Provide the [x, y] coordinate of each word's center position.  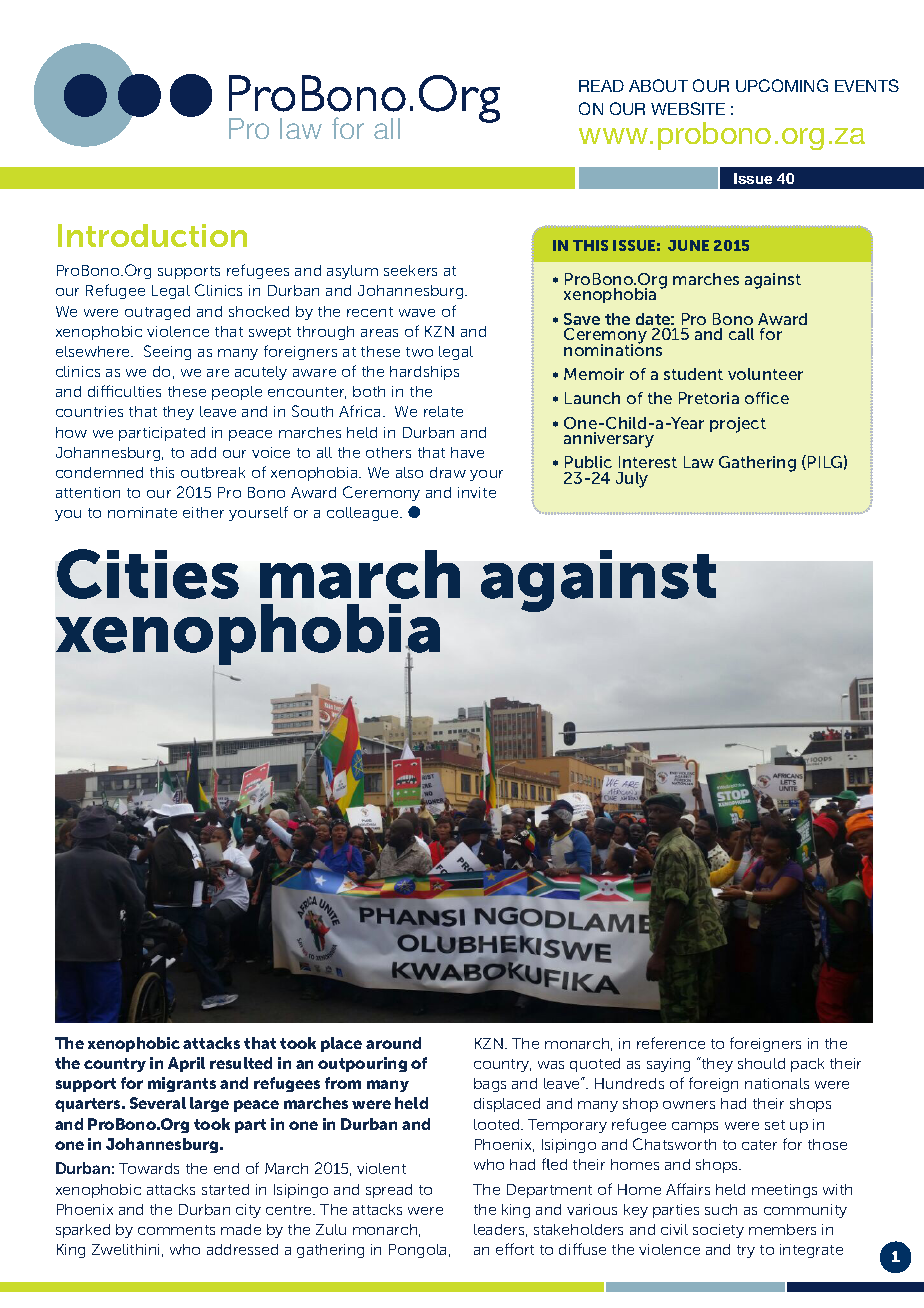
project [738, 425]
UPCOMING [782, 85]
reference [671, 1043]
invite [477, 492]
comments [176, 1230]
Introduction [152, 235]
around [393, 1043]
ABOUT [658, 85]
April [186, 1064]
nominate [142, 512]
